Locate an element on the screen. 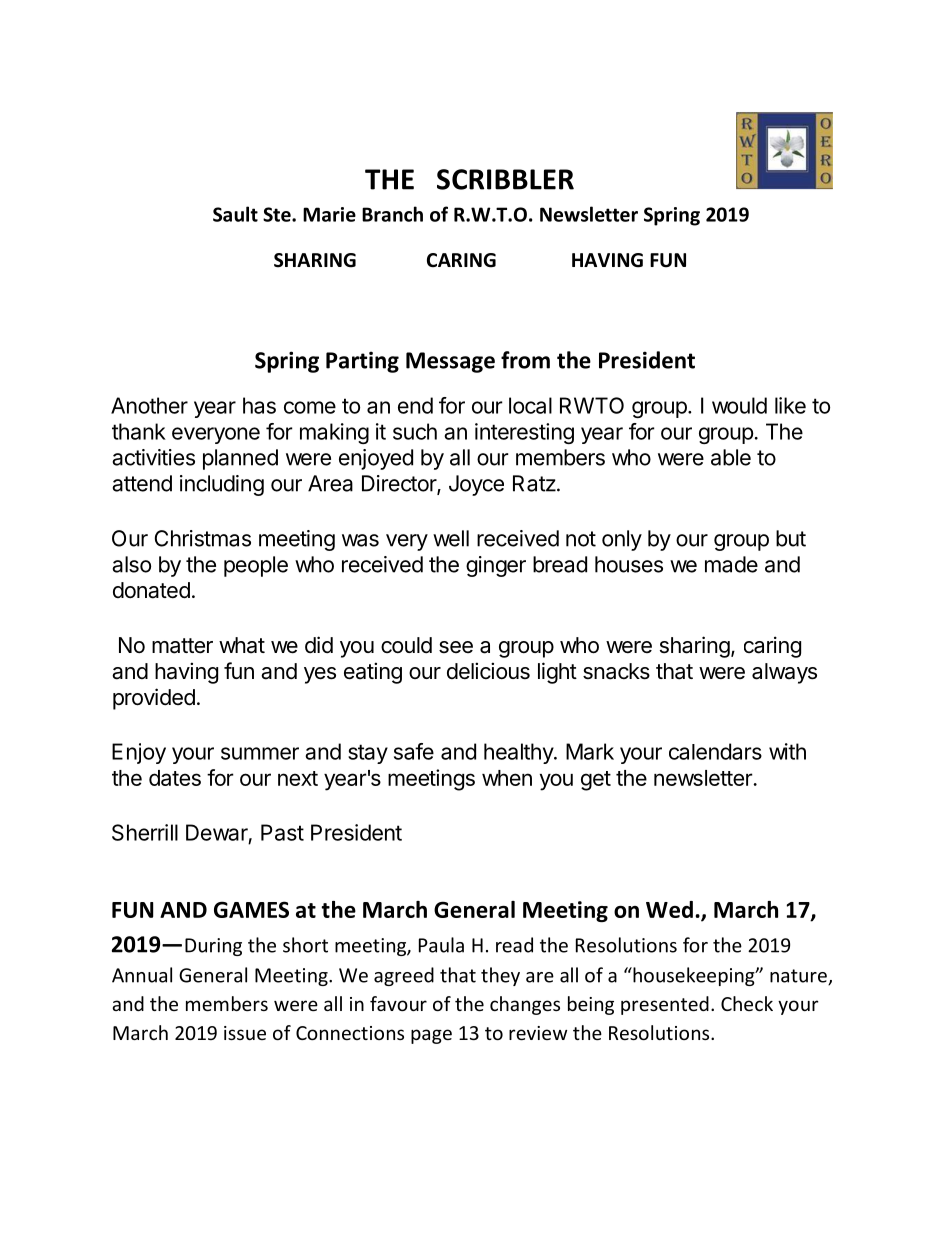  Joyce is located at coordinates (476, 485).
